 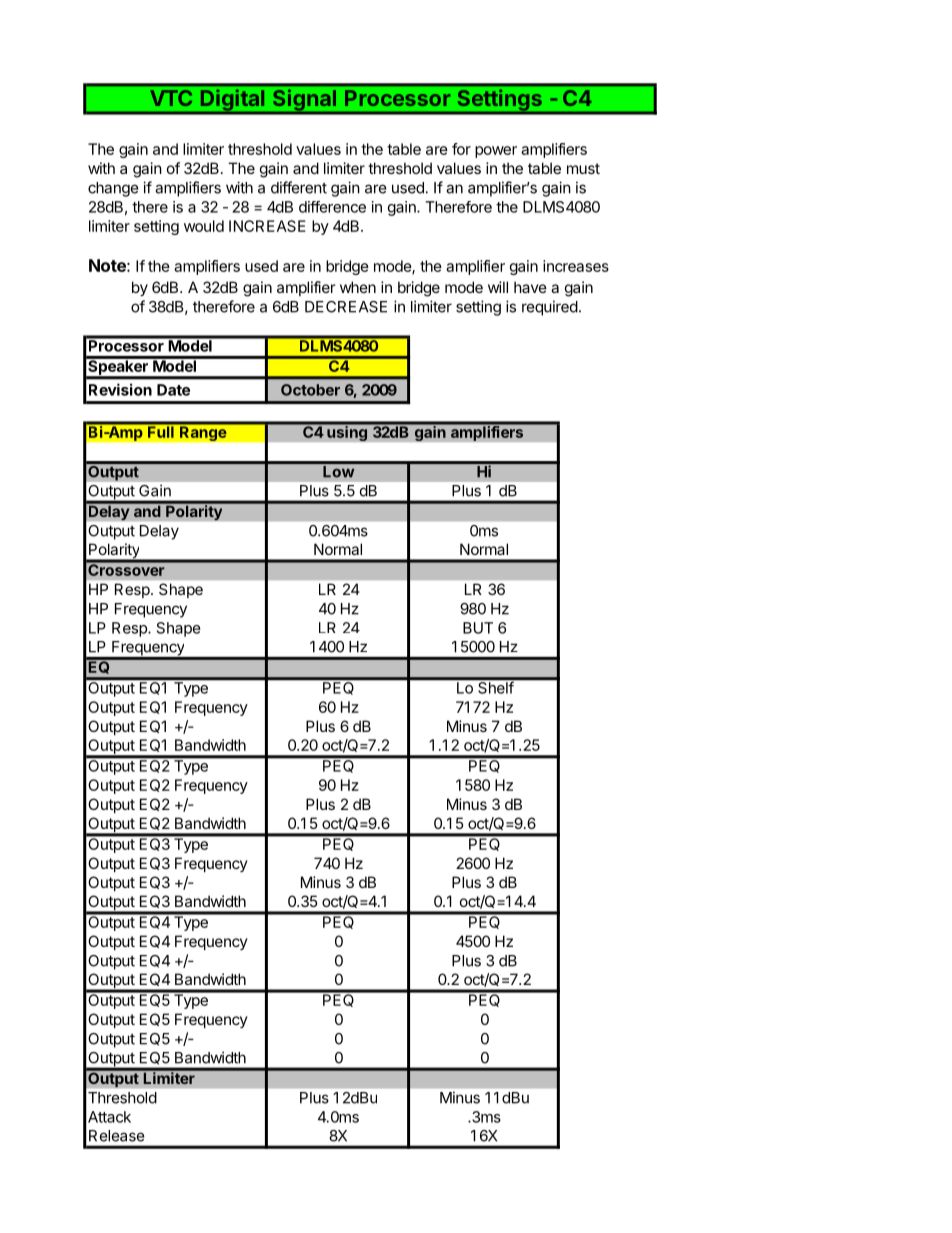 I want to click on October, so click(x=310, y=390).
